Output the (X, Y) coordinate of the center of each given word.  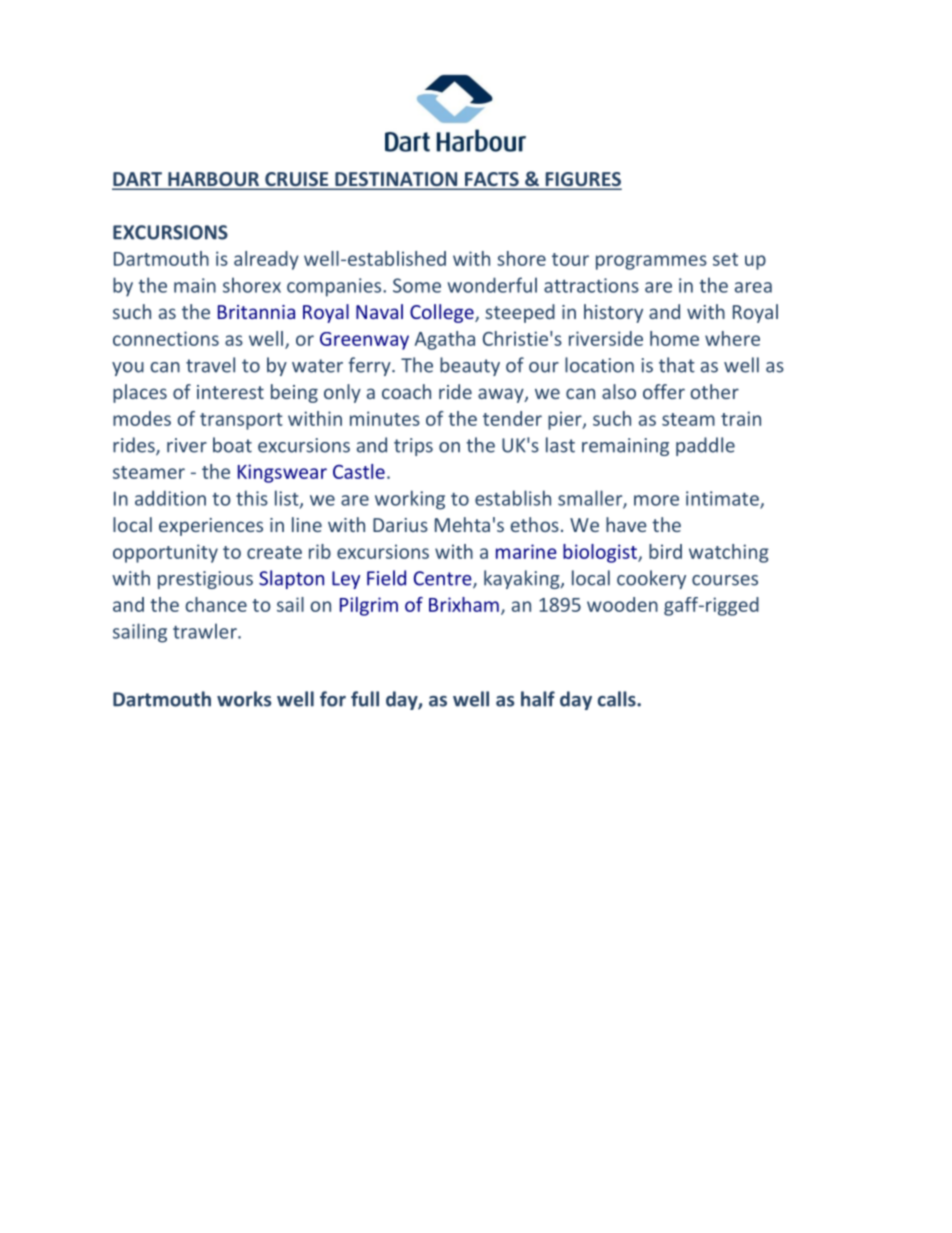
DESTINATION (396, 180)
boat (232, 445)
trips (413, 447)
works (244, 699)
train (741, 418)
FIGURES (582, 180)
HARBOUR (214, 180)
